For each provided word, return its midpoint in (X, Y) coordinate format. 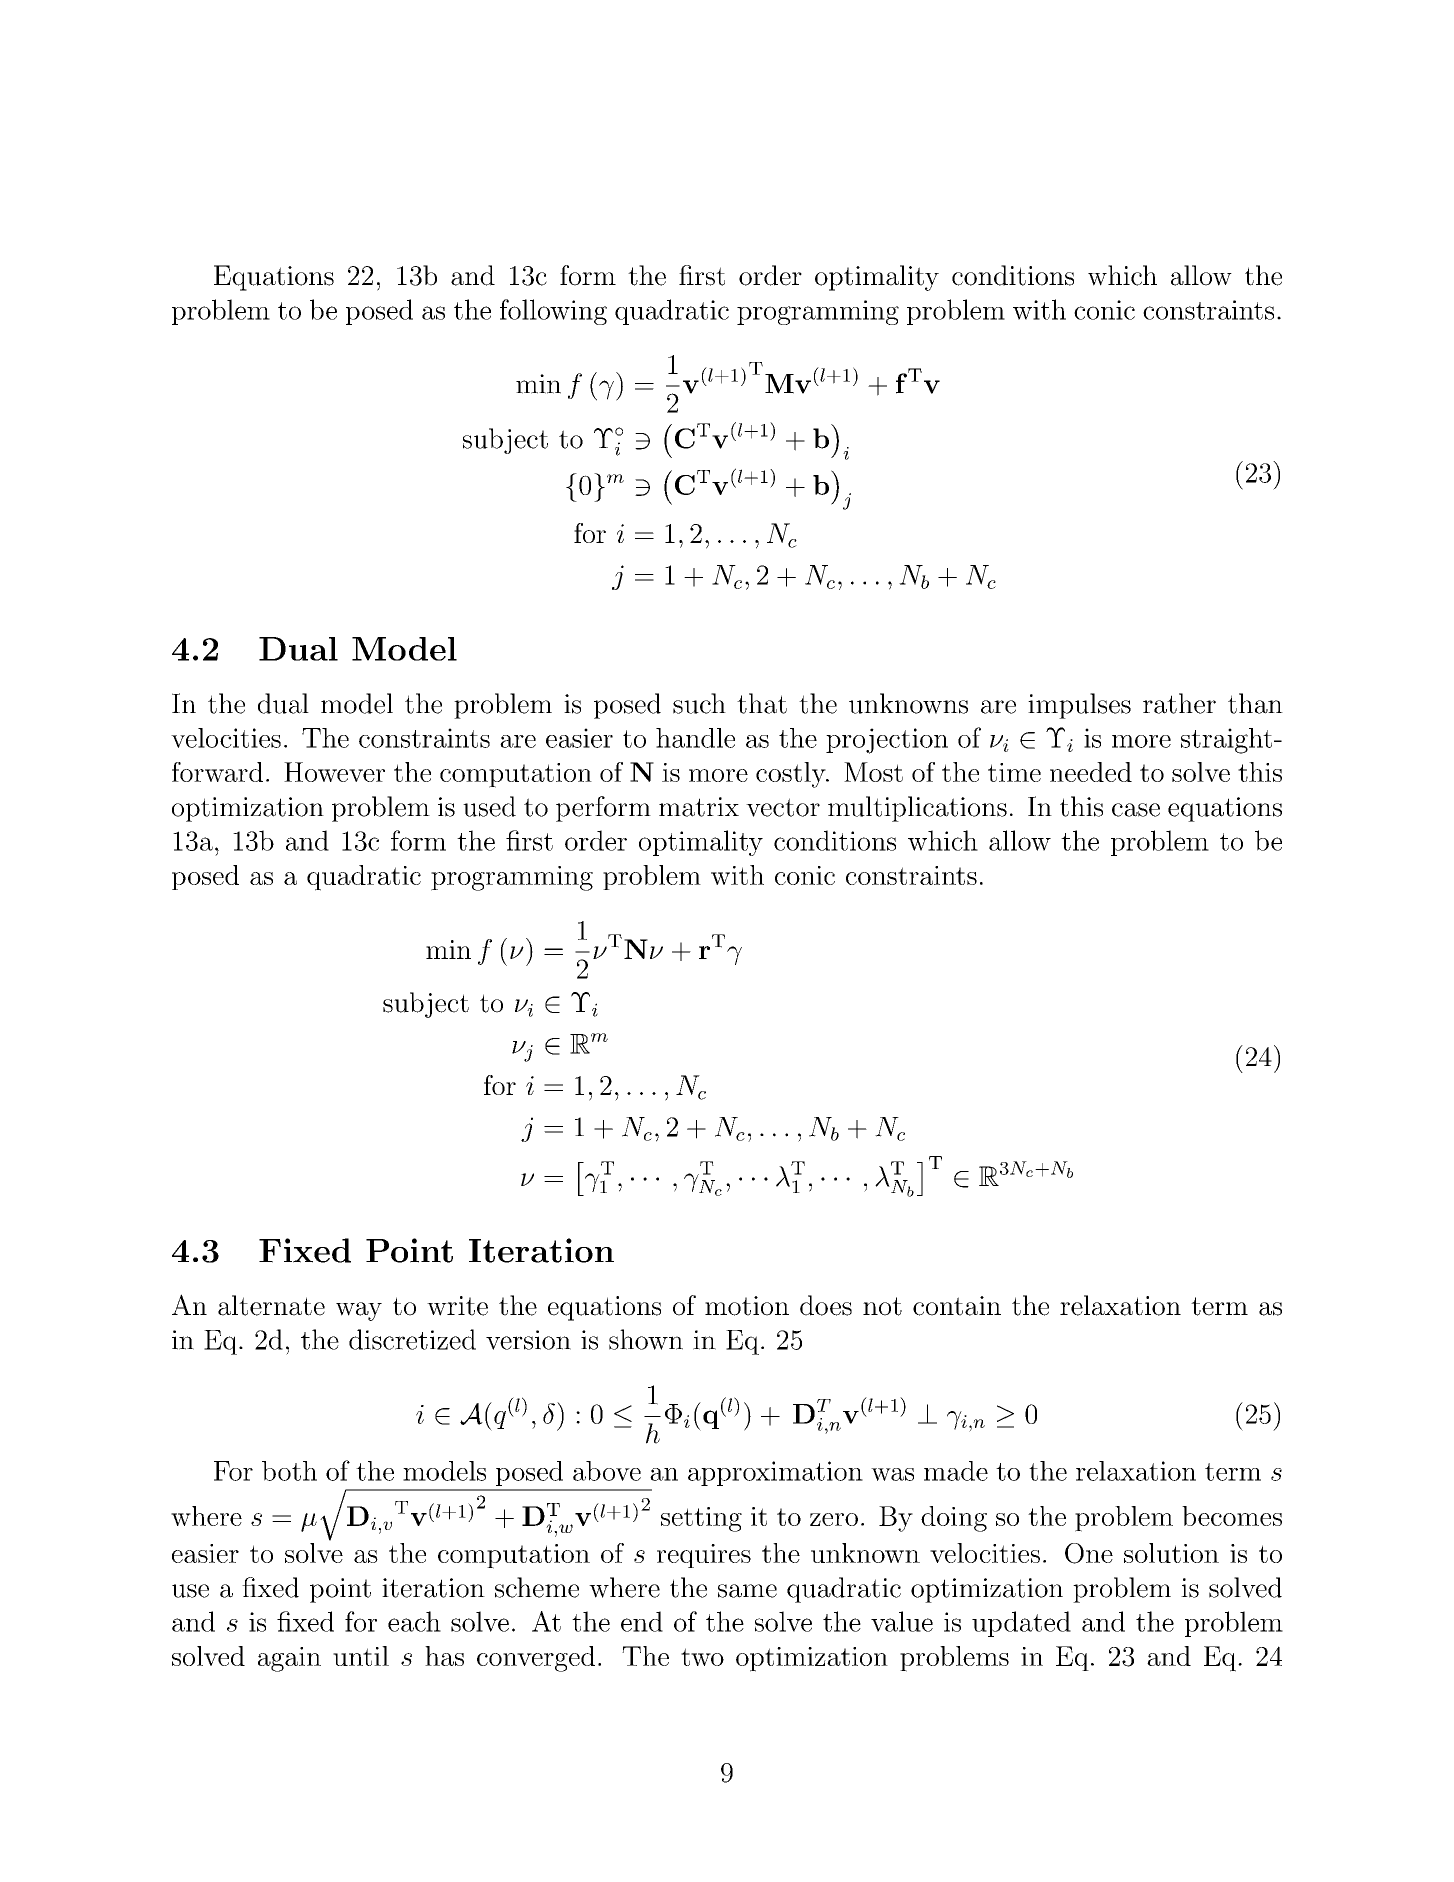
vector (783, 807)
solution (1171, 1553)
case (1136, 810)
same (747, 1591)
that (762, 703)
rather (1179, 703)
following (553, 312)
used (489, 806)
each (414, 1621)
